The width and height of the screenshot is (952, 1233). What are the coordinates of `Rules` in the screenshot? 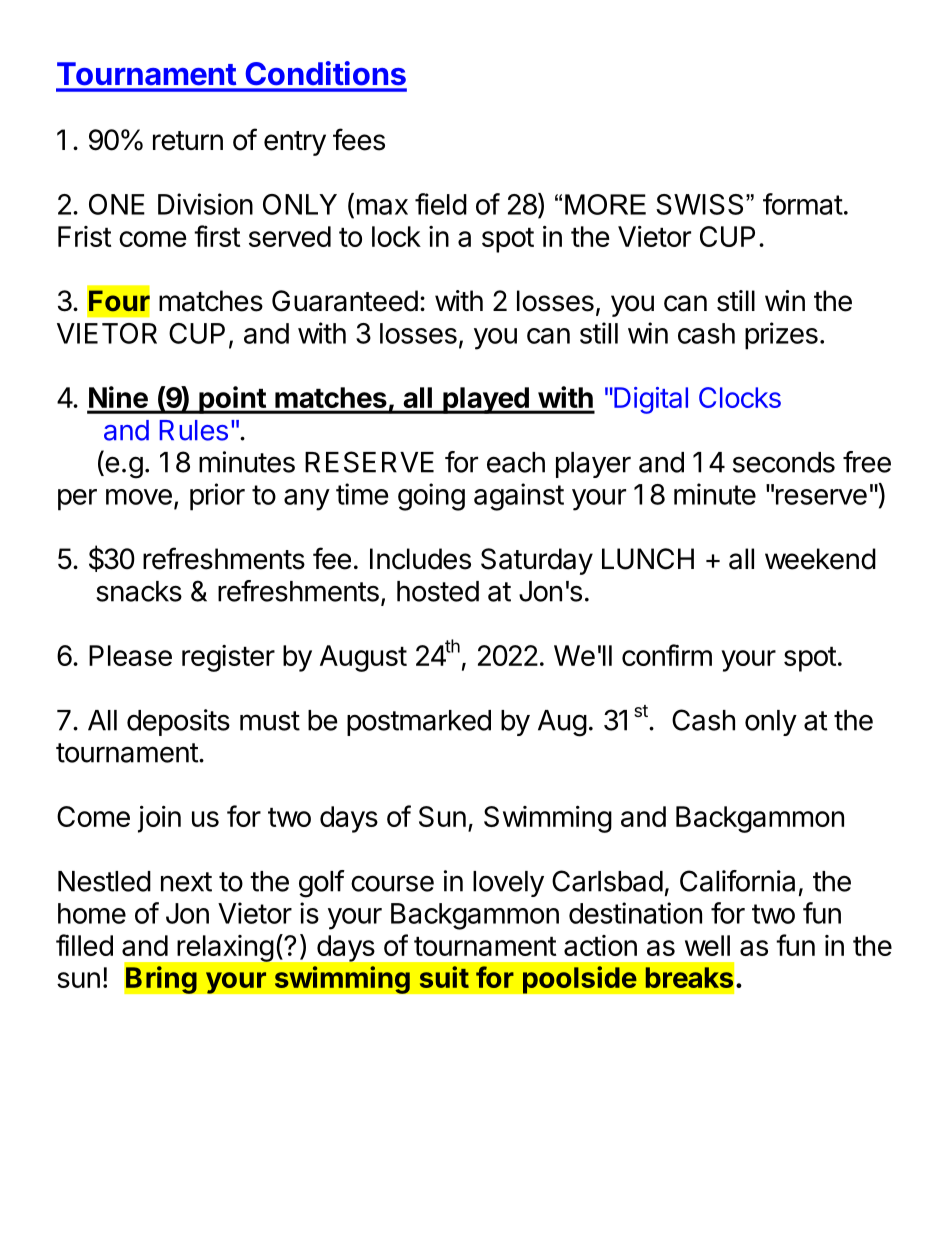 It's located at (194, 430).
